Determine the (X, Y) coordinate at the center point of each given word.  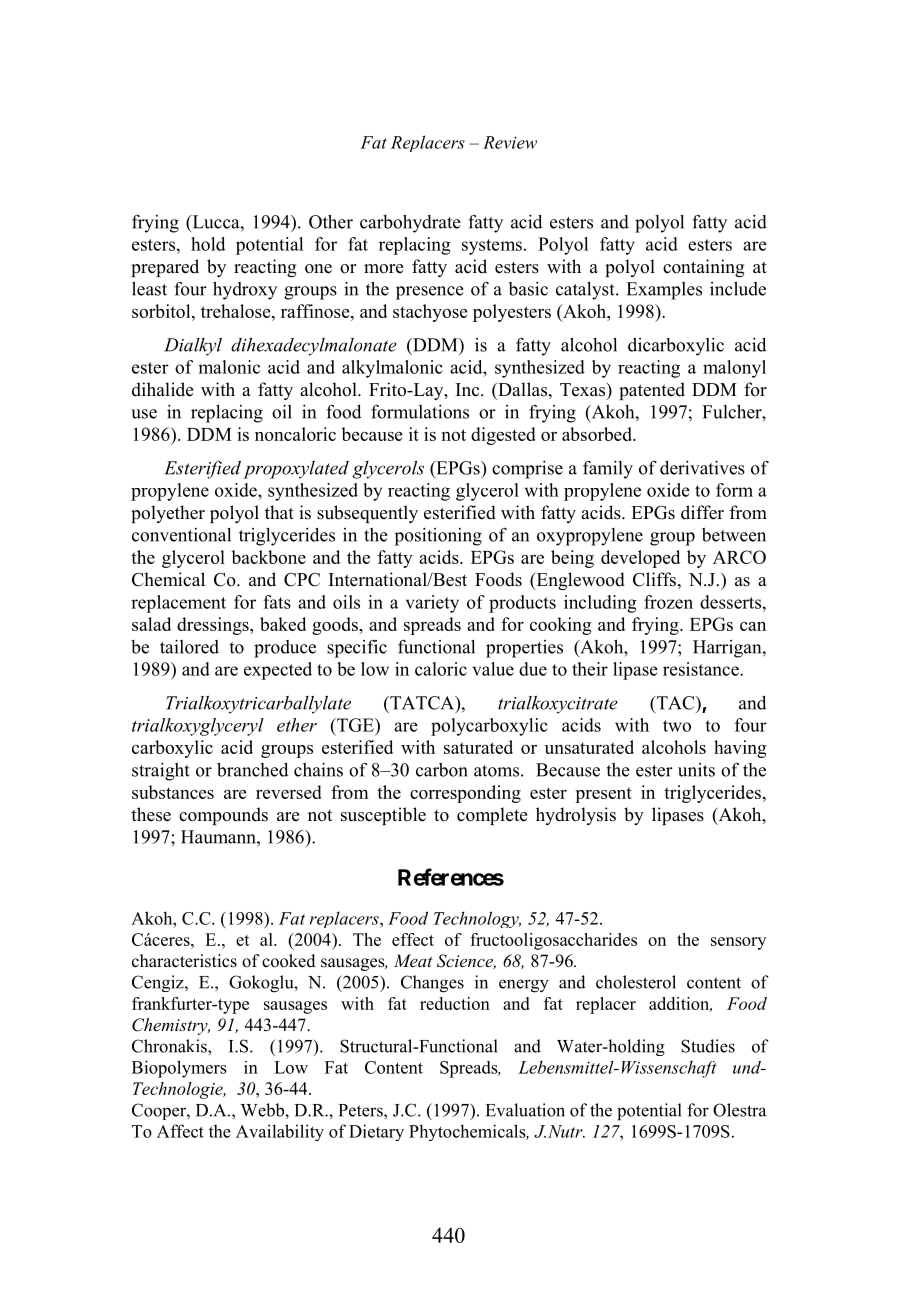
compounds (223, 816)
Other (331, 222)
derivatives (702, 467)
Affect (180, 1131)
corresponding (465, 794)
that (279, 512)
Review (510, 142)
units (696, 770)
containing (703, 268)
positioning (438, 537)
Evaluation (525, 1110)
